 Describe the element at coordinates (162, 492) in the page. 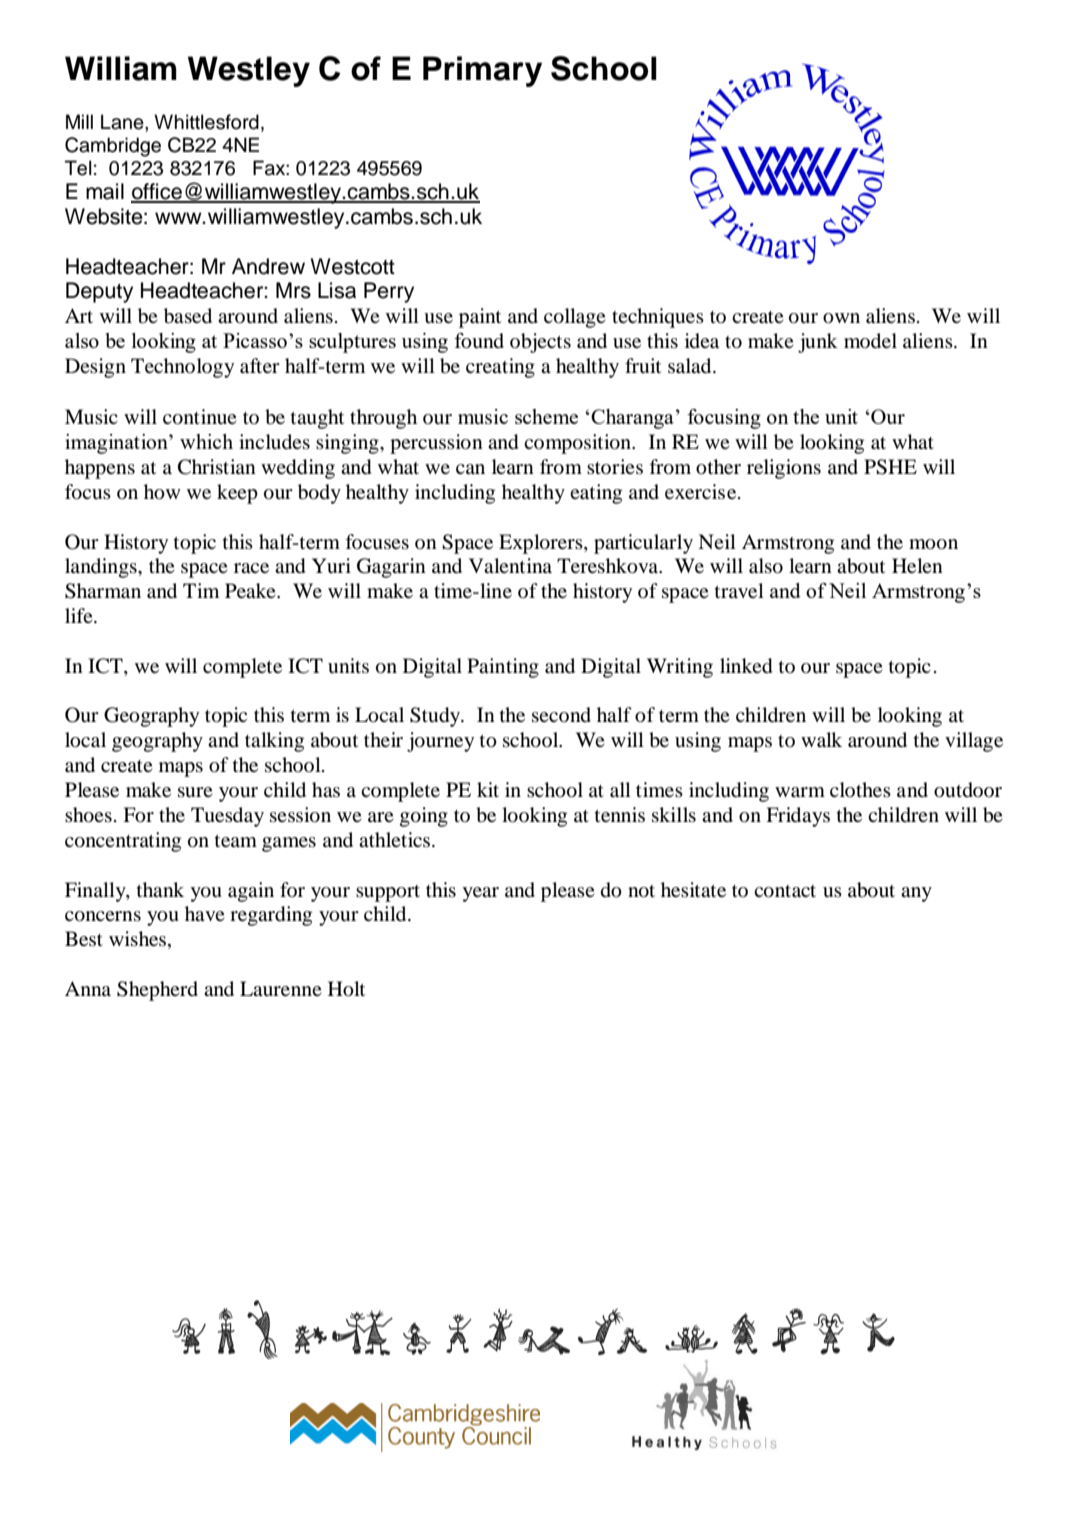

I see `how` at that location.
